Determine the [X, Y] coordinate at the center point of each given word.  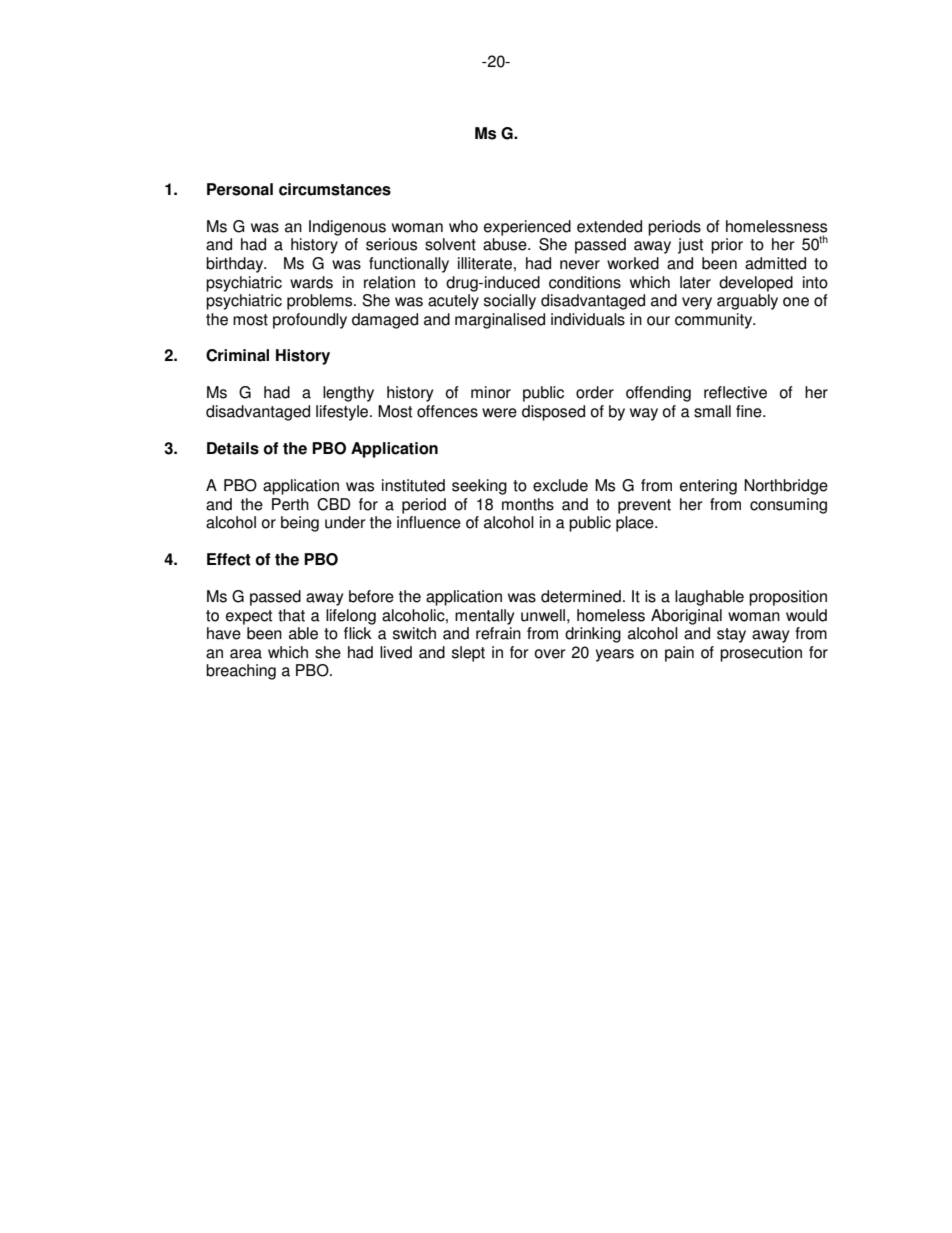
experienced [527, 228]
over [550, 654]
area [246, 654]
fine [750, 411]
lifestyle [343, 413]
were [499, 413]
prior [727, 246]
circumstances [335, 189]
